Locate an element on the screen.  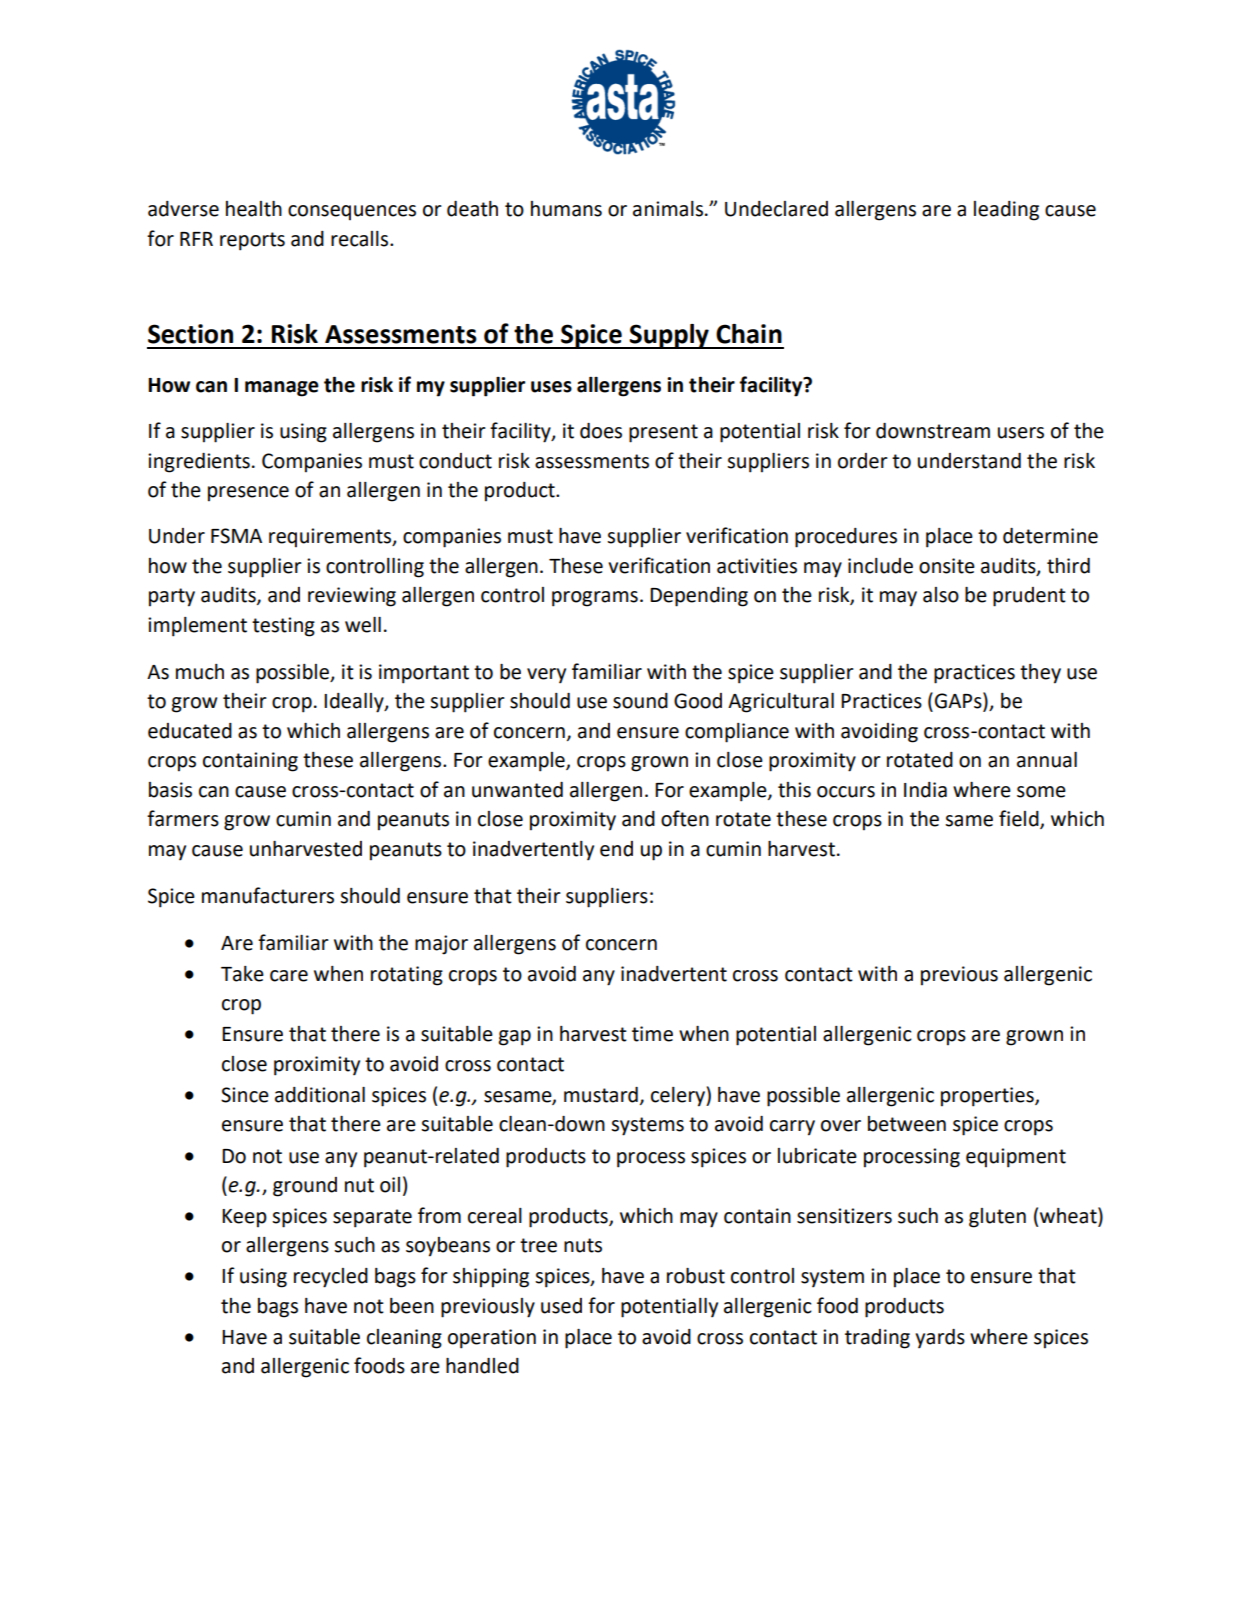
also is located at coordinates (941, 595).
